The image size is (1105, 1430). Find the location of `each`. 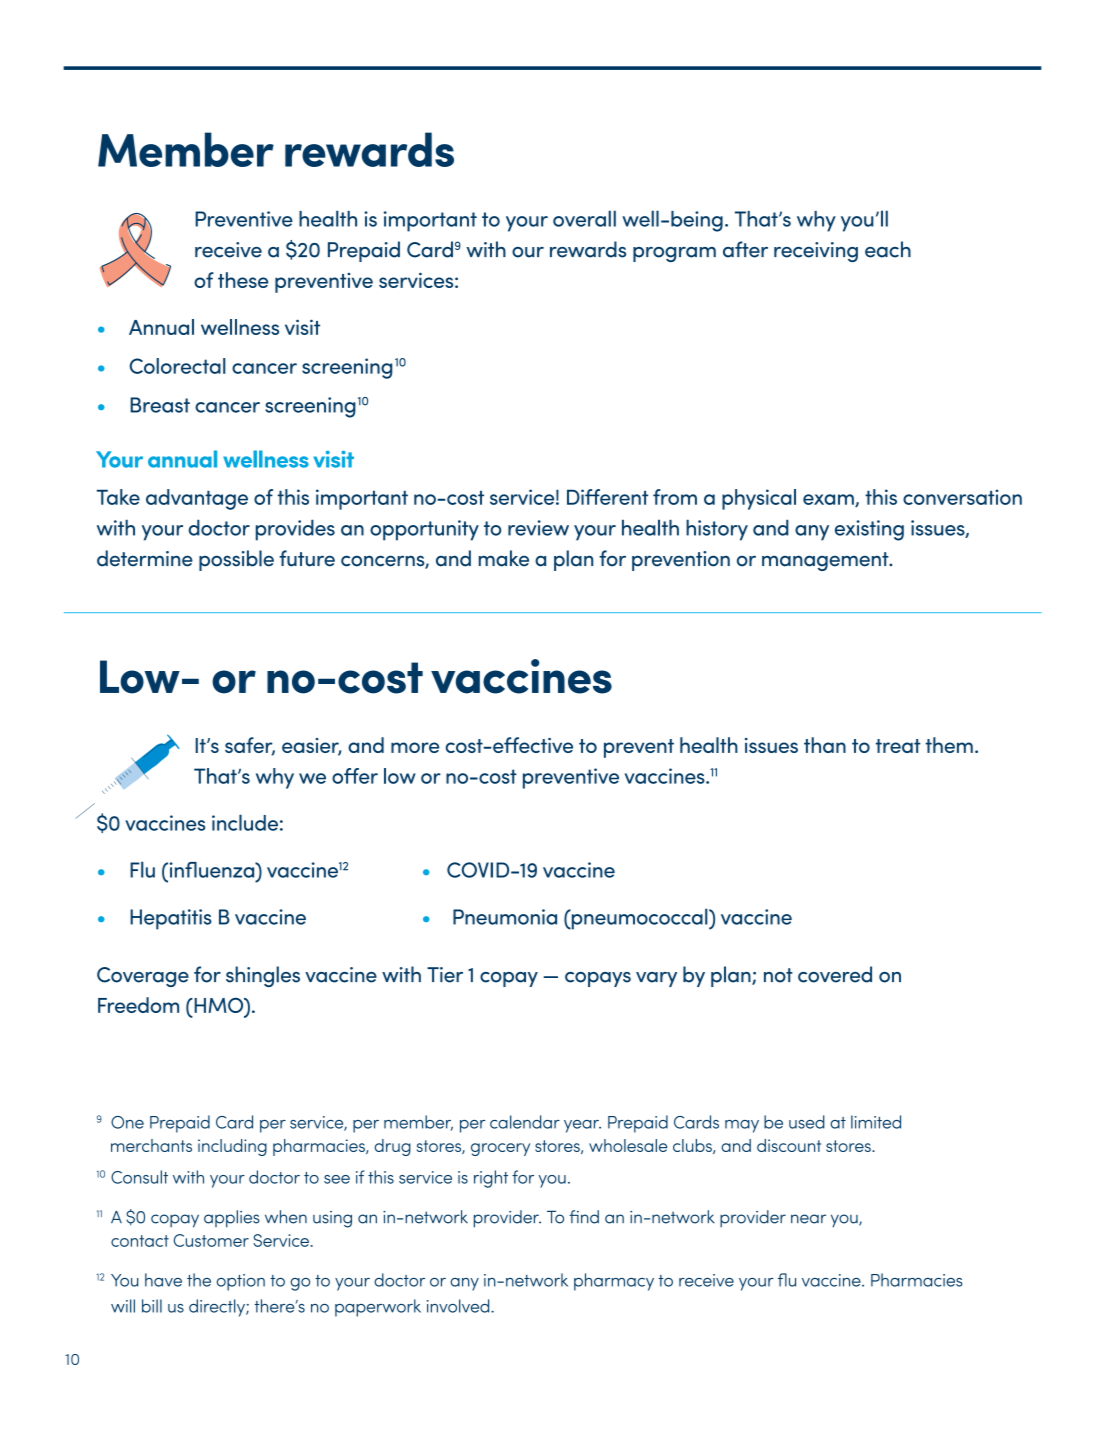

each is located at coordinates (888, 249).
